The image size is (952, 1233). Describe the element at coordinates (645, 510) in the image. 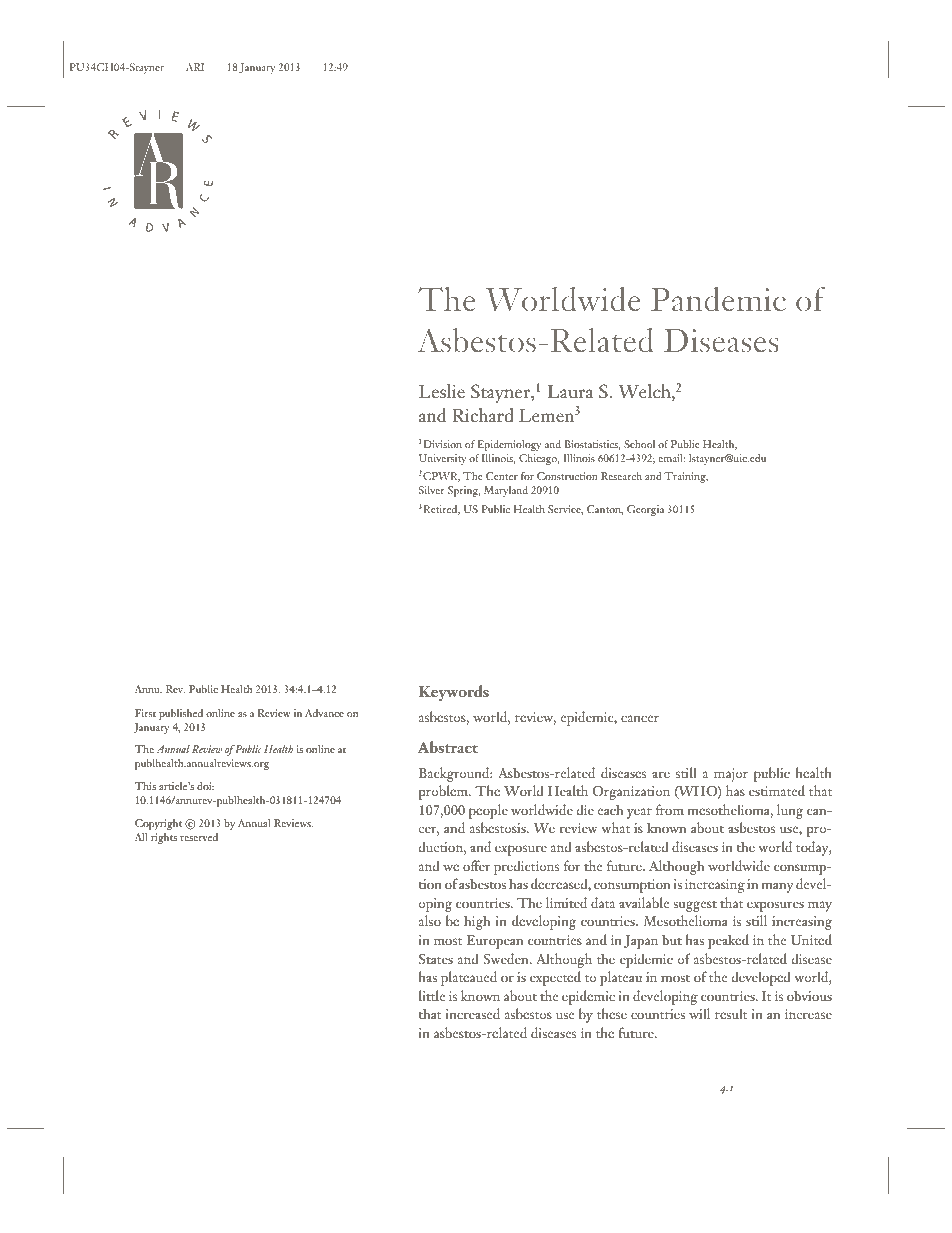

I see `Georgia` at that location.
